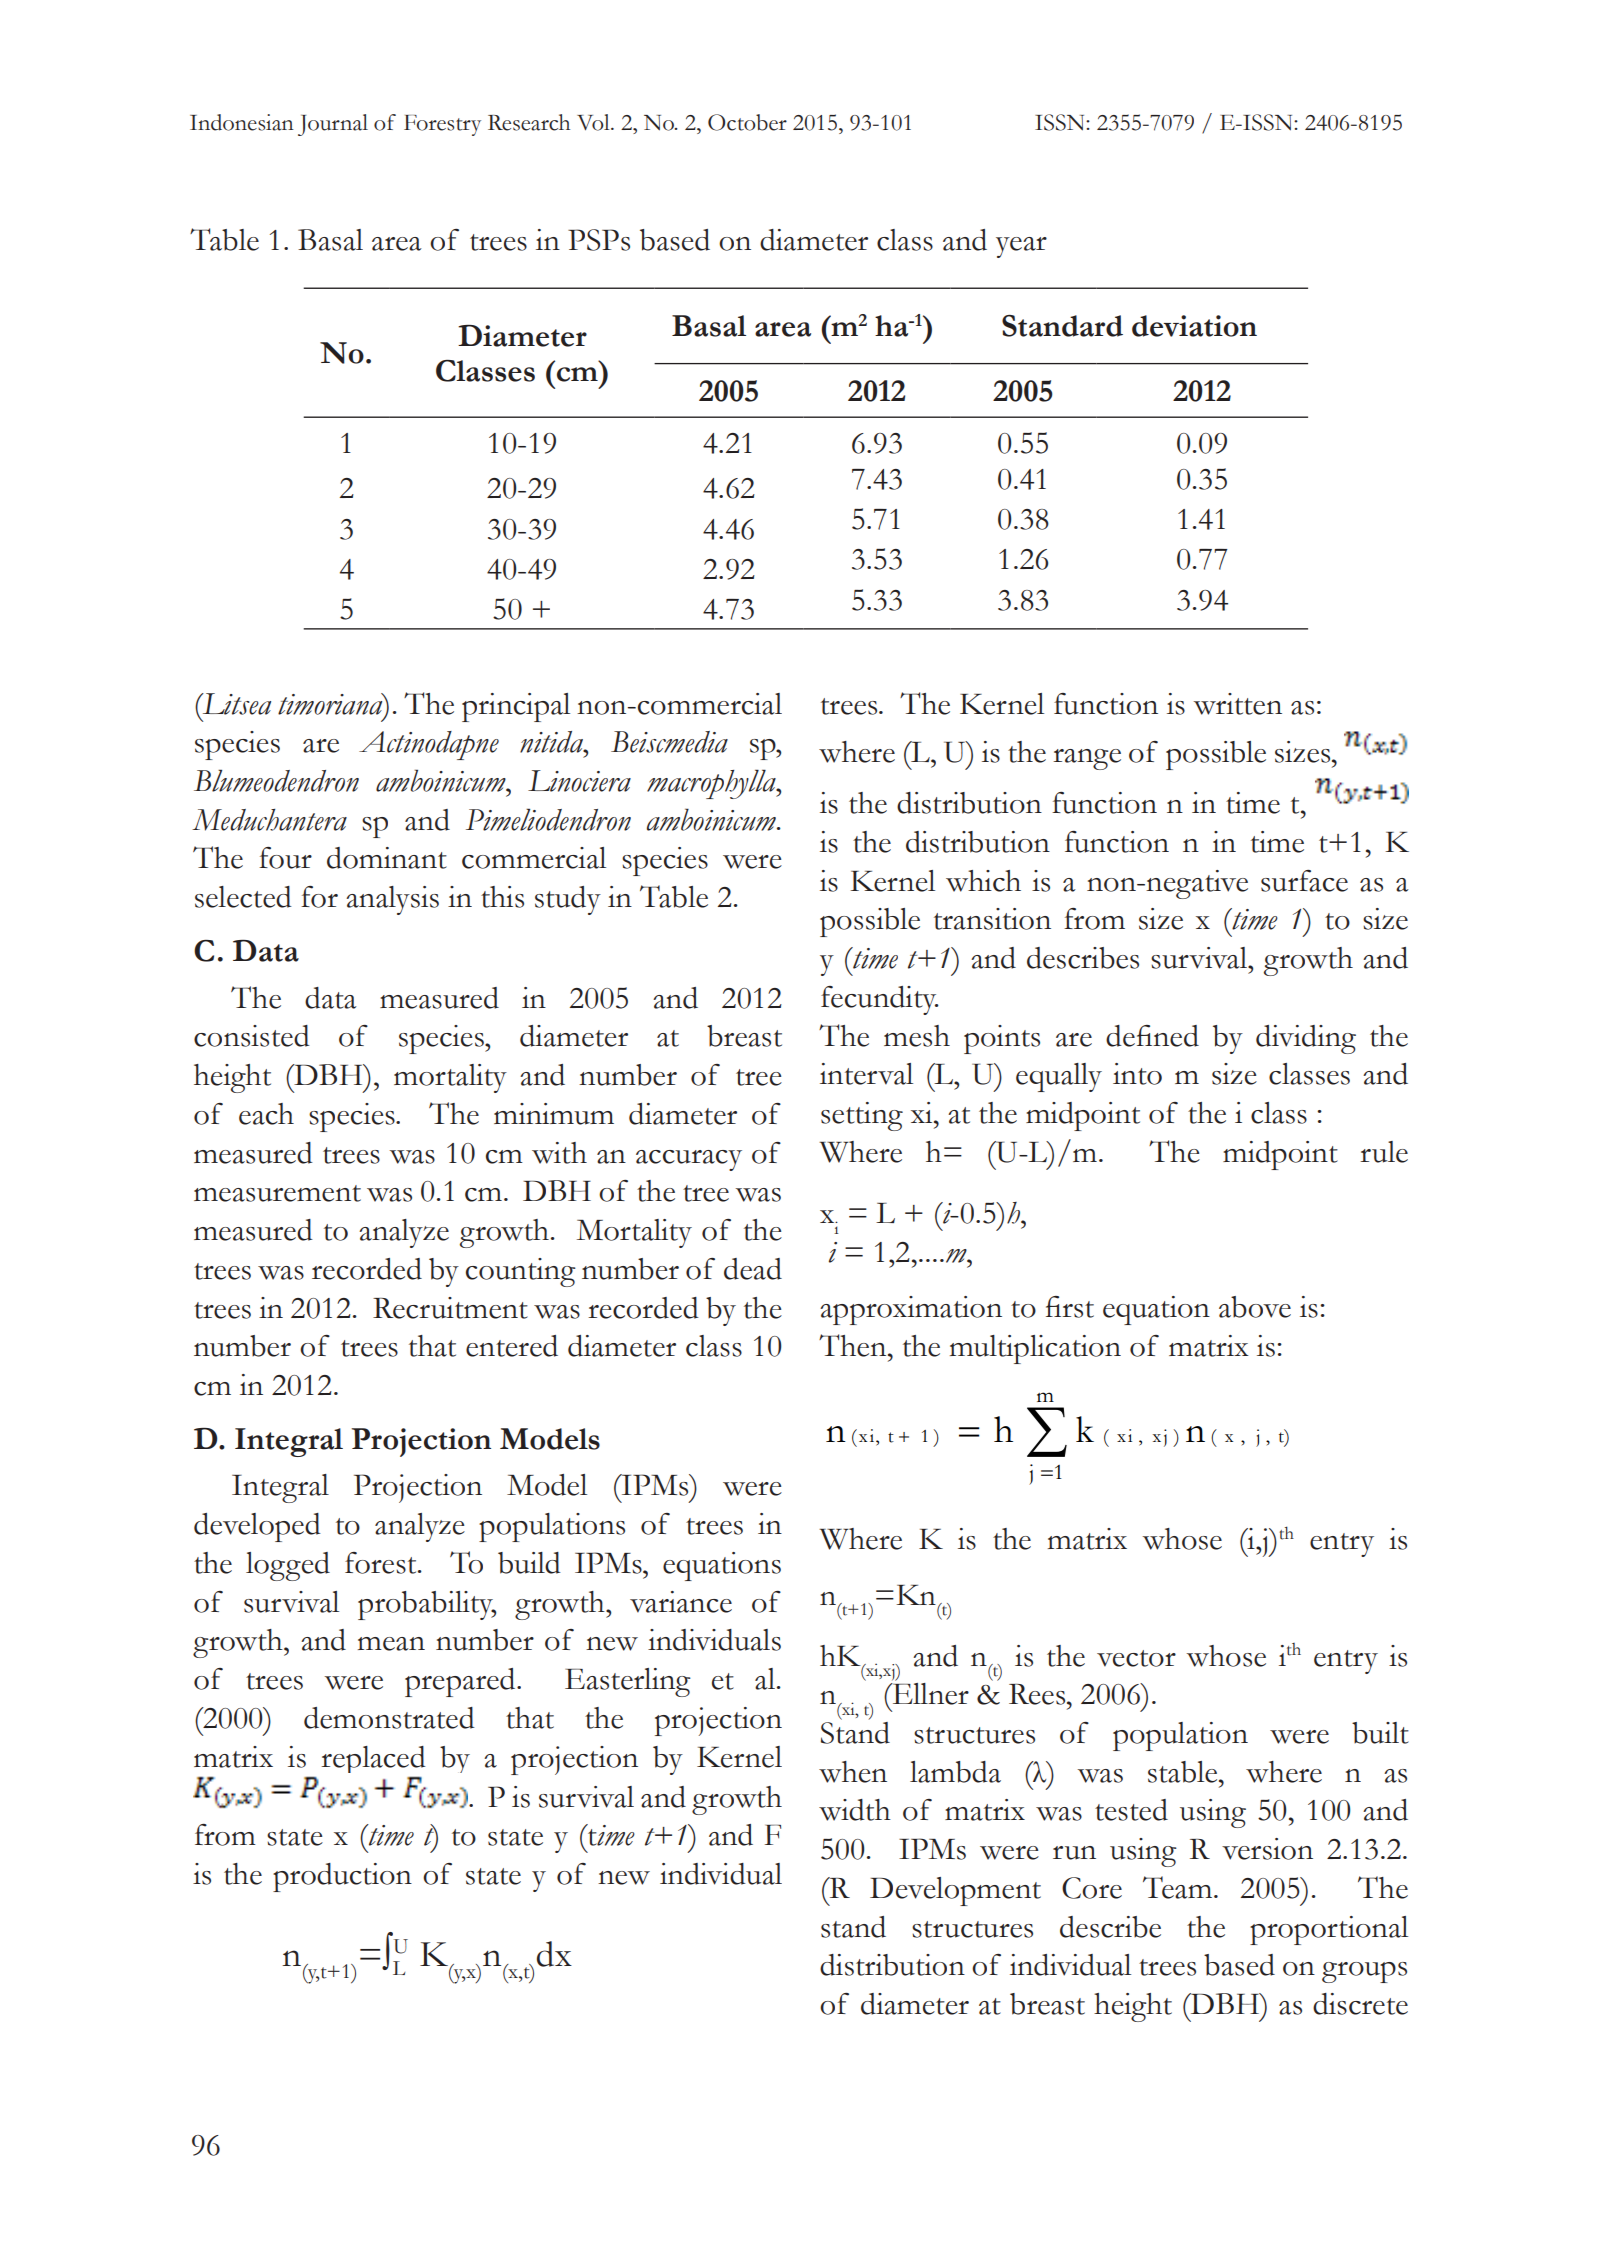  Describe the element at coordinates (747, 122) in the image. I see `October` at that location.
